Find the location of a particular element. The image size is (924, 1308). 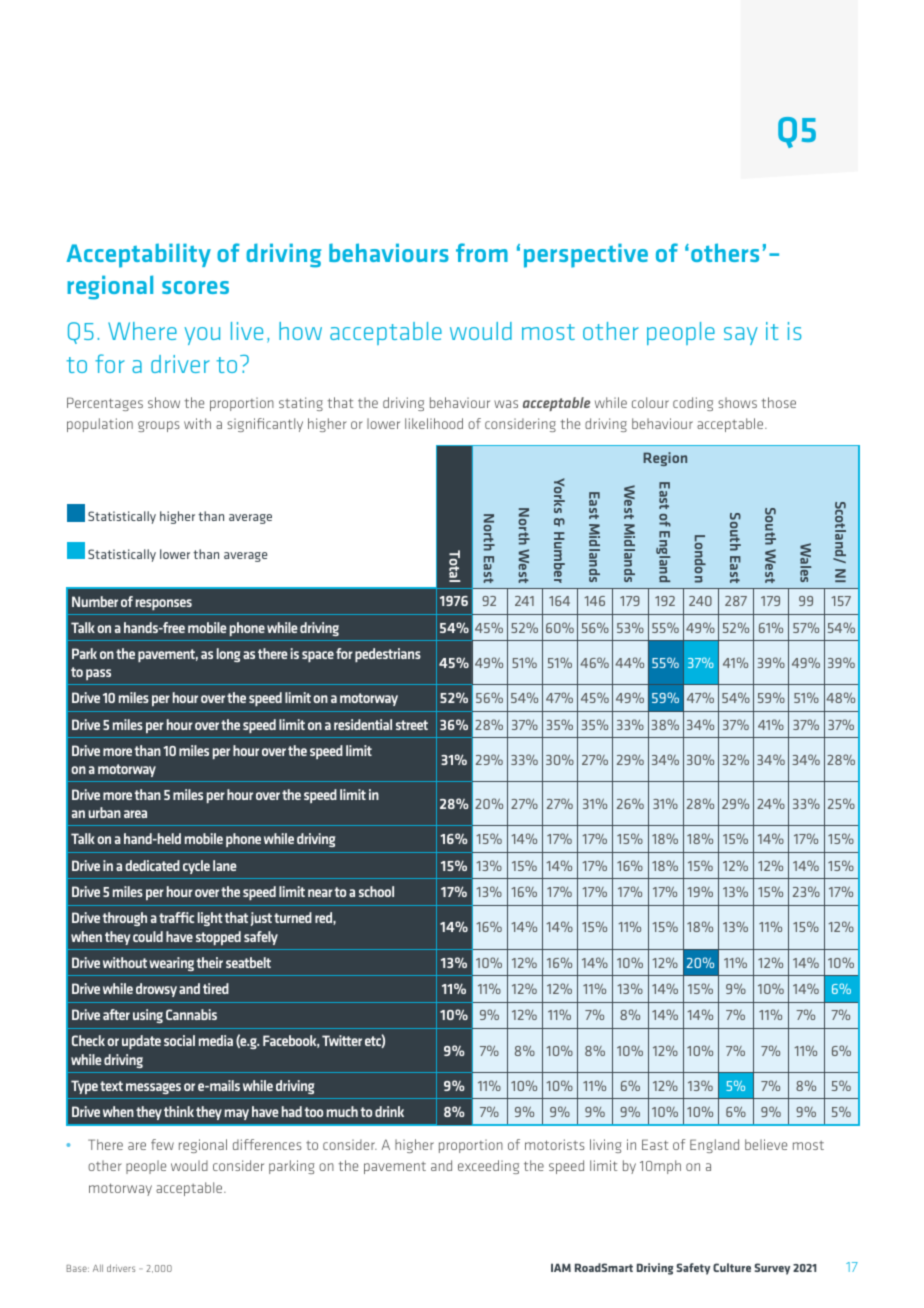

Safety is located at coordinates (693, 1269).
